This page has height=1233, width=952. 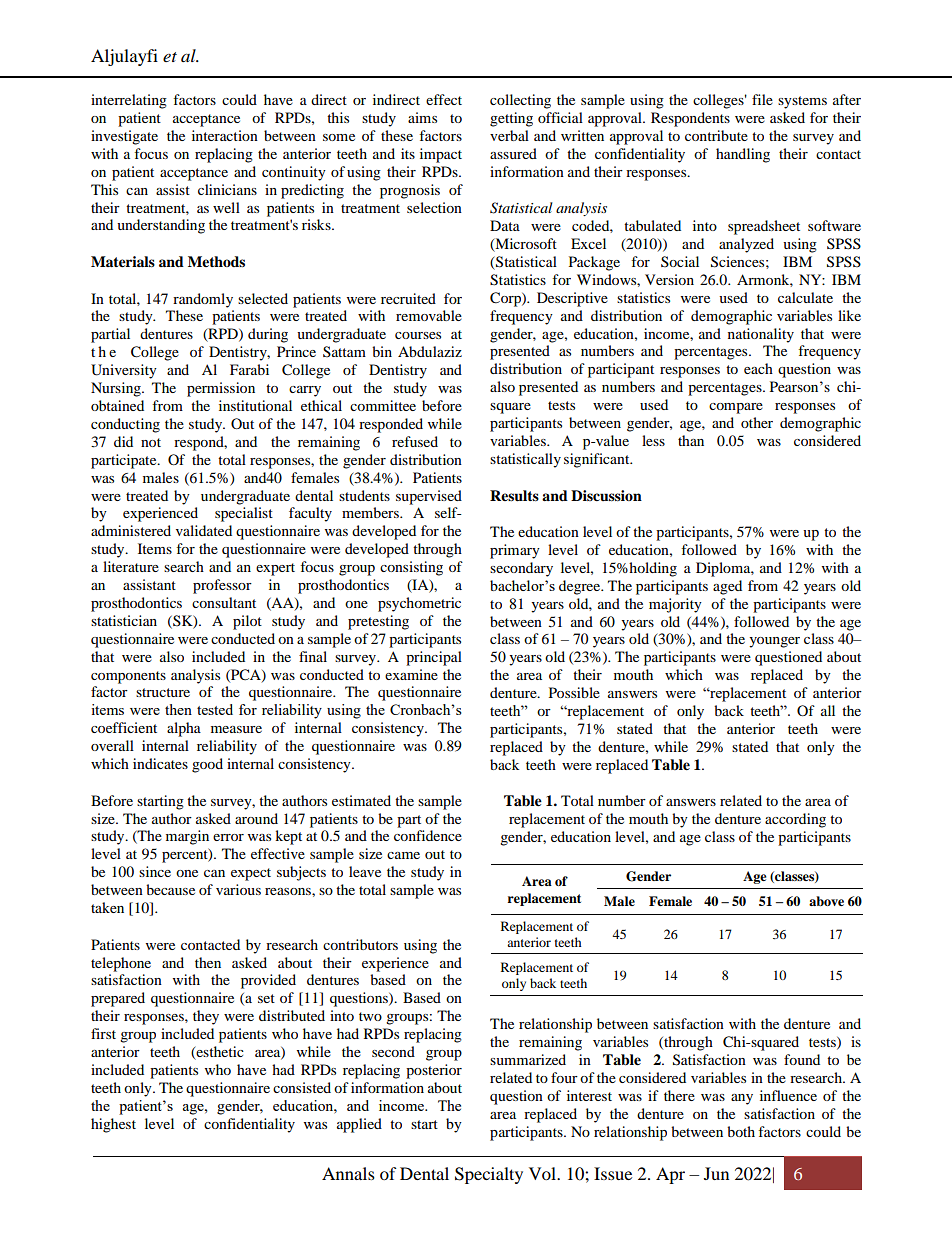 What do you see at coordinates (741, 1131) in the page?
I see `both` at bounding box center [741, 1131].
